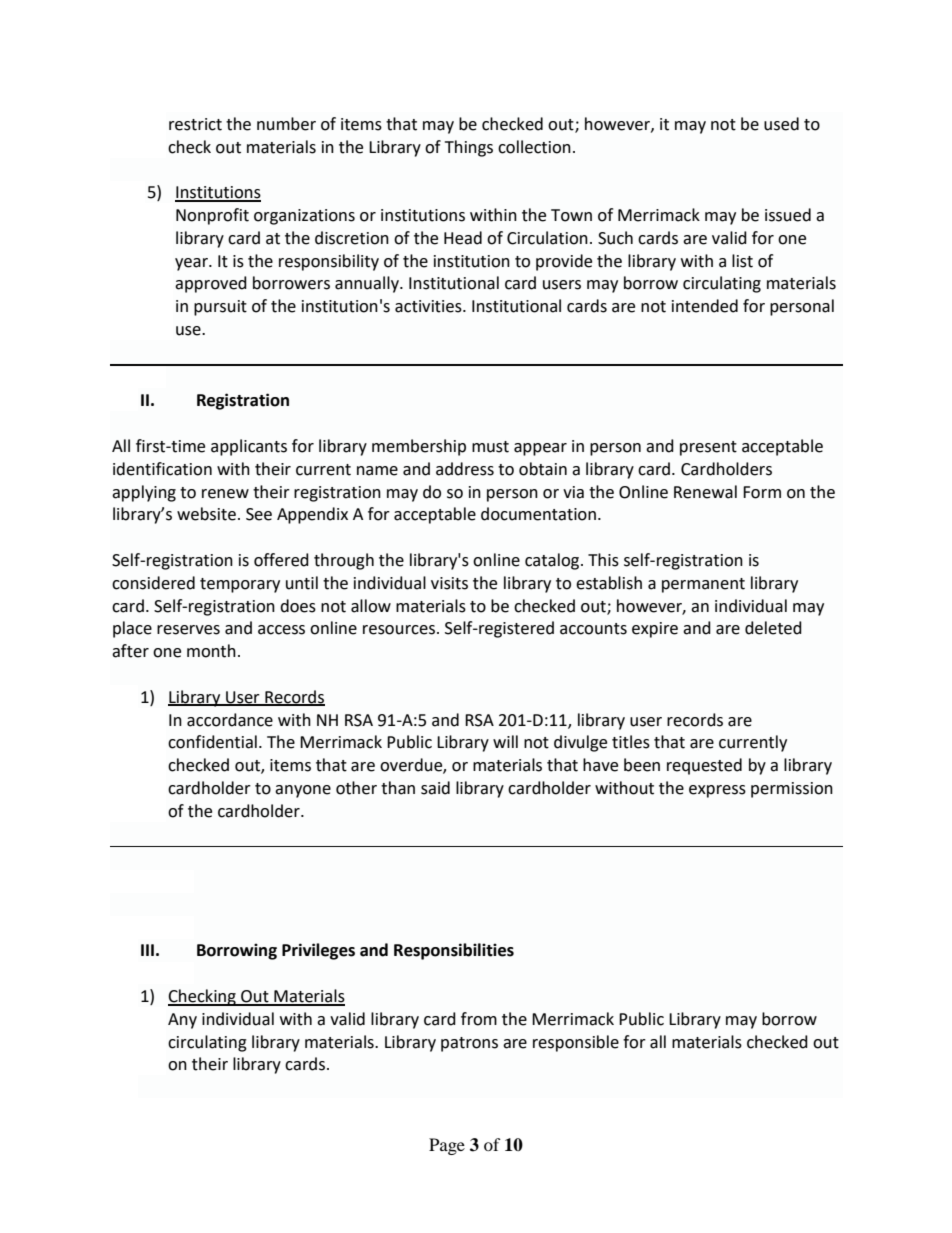 Image resolution: width=952 pixels, height=1233 pixels. I want to click on Privileges, so click(318, 951).
